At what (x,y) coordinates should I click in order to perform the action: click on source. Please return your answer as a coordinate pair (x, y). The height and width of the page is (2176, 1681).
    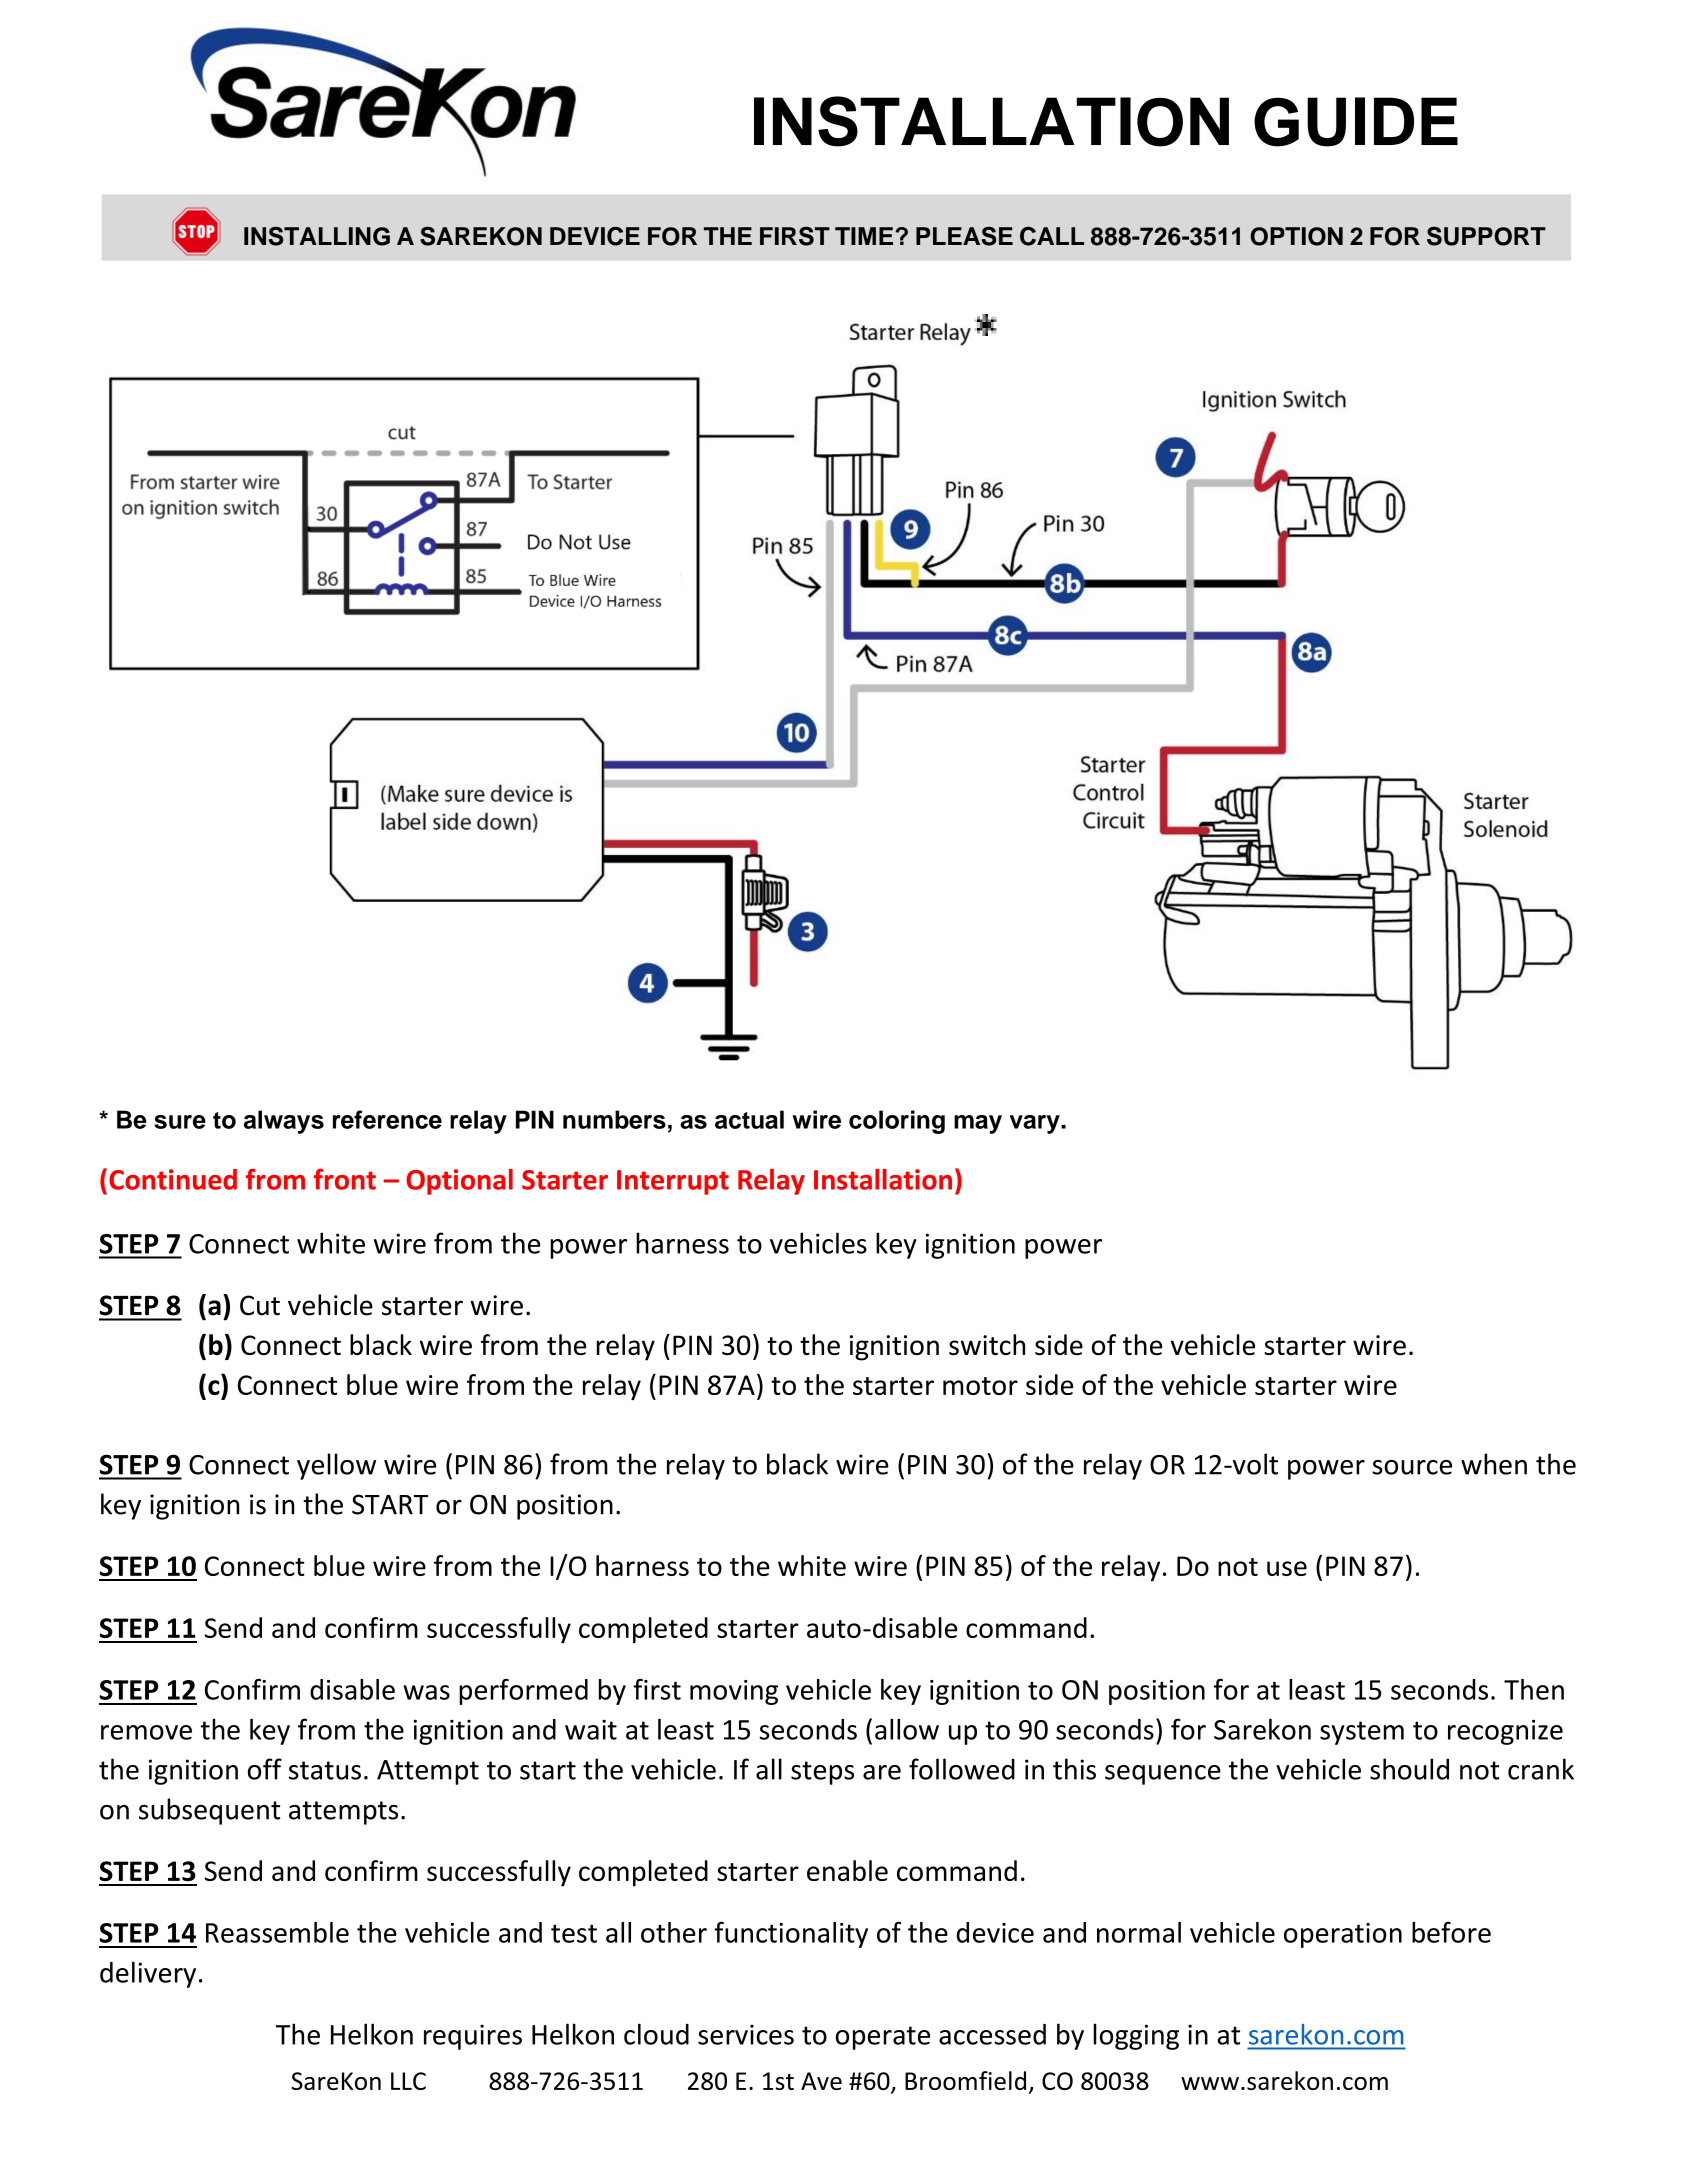
    Looking at the image, I should click on (1412, 1467).
